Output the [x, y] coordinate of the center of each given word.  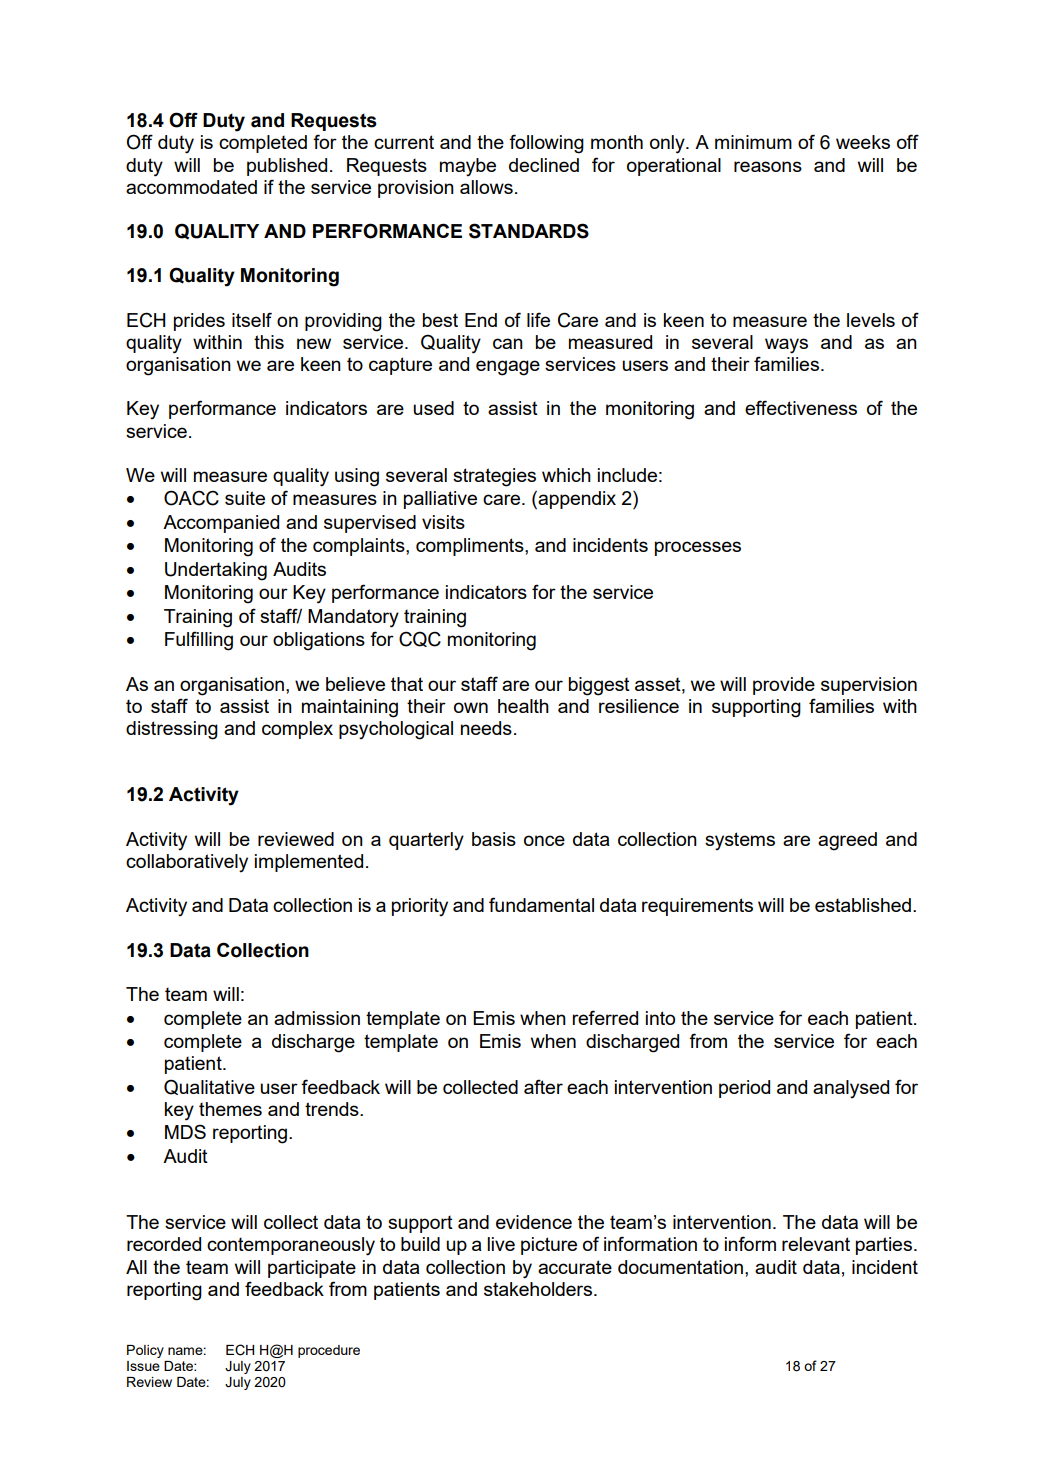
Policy [145, 1351]
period [744, 1089]
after [543, 1086]
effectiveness [801, 407]
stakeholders [538, 1289]
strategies [494, 477]
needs [486, 728]
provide [784, 686]
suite [245, 498]
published [287, 167]
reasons [768, 166]
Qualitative [209, 1087]
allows [486, 187]
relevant [816, 1244]
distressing [172, 730]
